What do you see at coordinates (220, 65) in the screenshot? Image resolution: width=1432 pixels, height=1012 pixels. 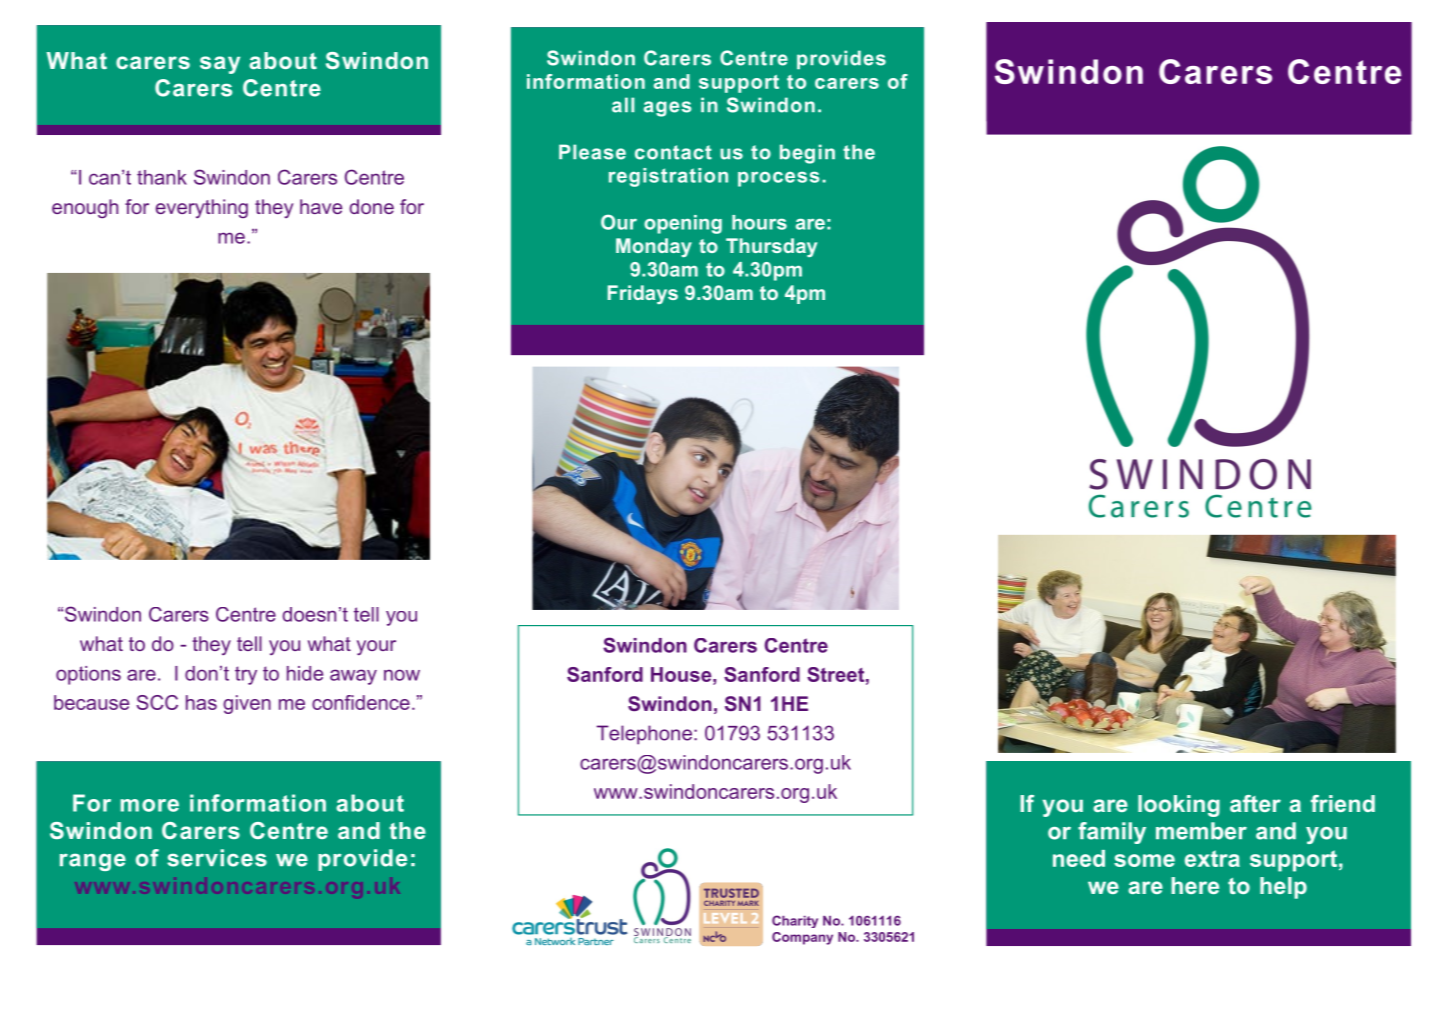 I see `say` at bounding box center [220, 65].
